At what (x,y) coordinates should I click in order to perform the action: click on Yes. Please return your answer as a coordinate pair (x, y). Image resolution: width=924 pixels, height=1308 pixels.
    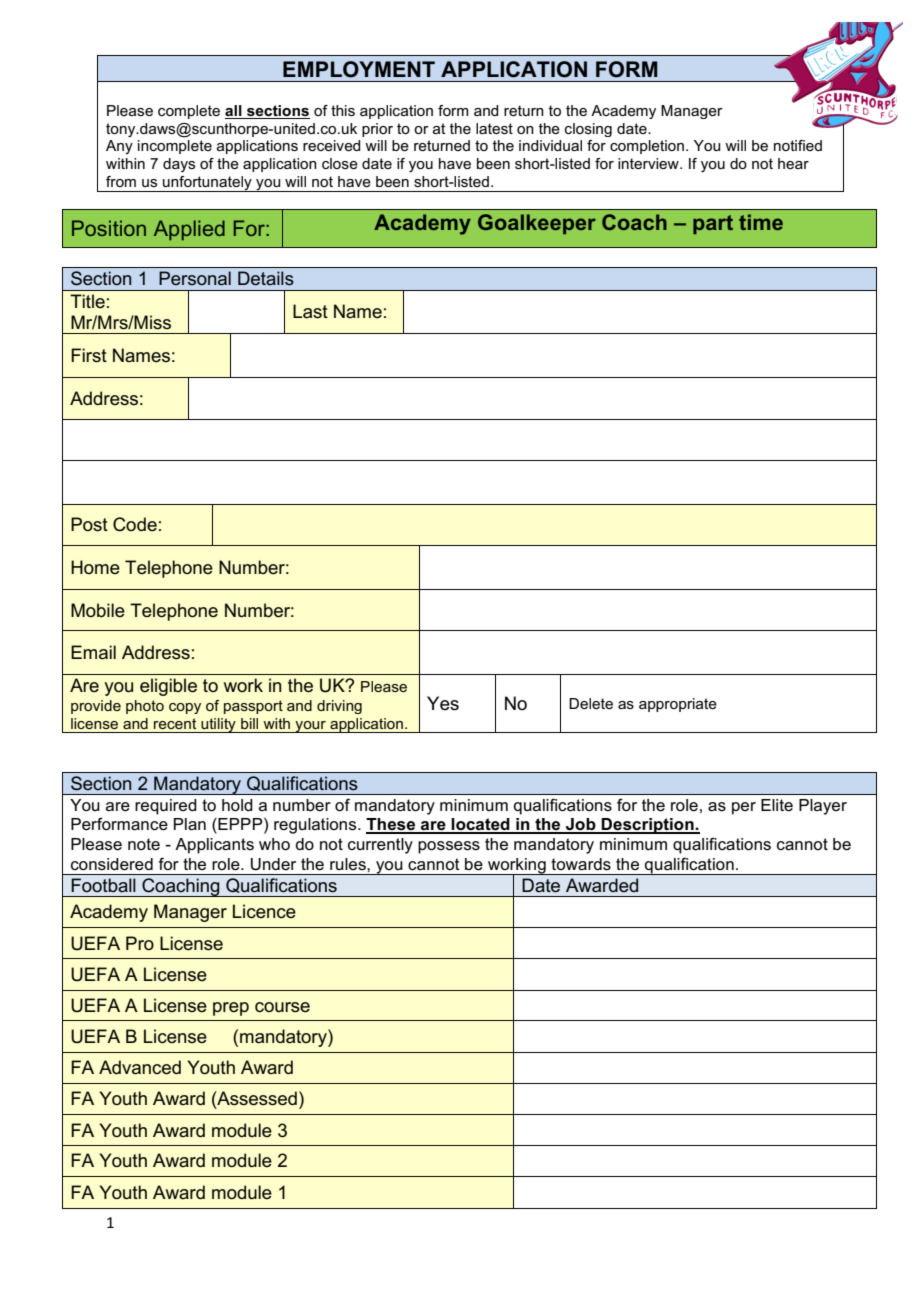
    Looking at the image, I should click on (443, 703).
